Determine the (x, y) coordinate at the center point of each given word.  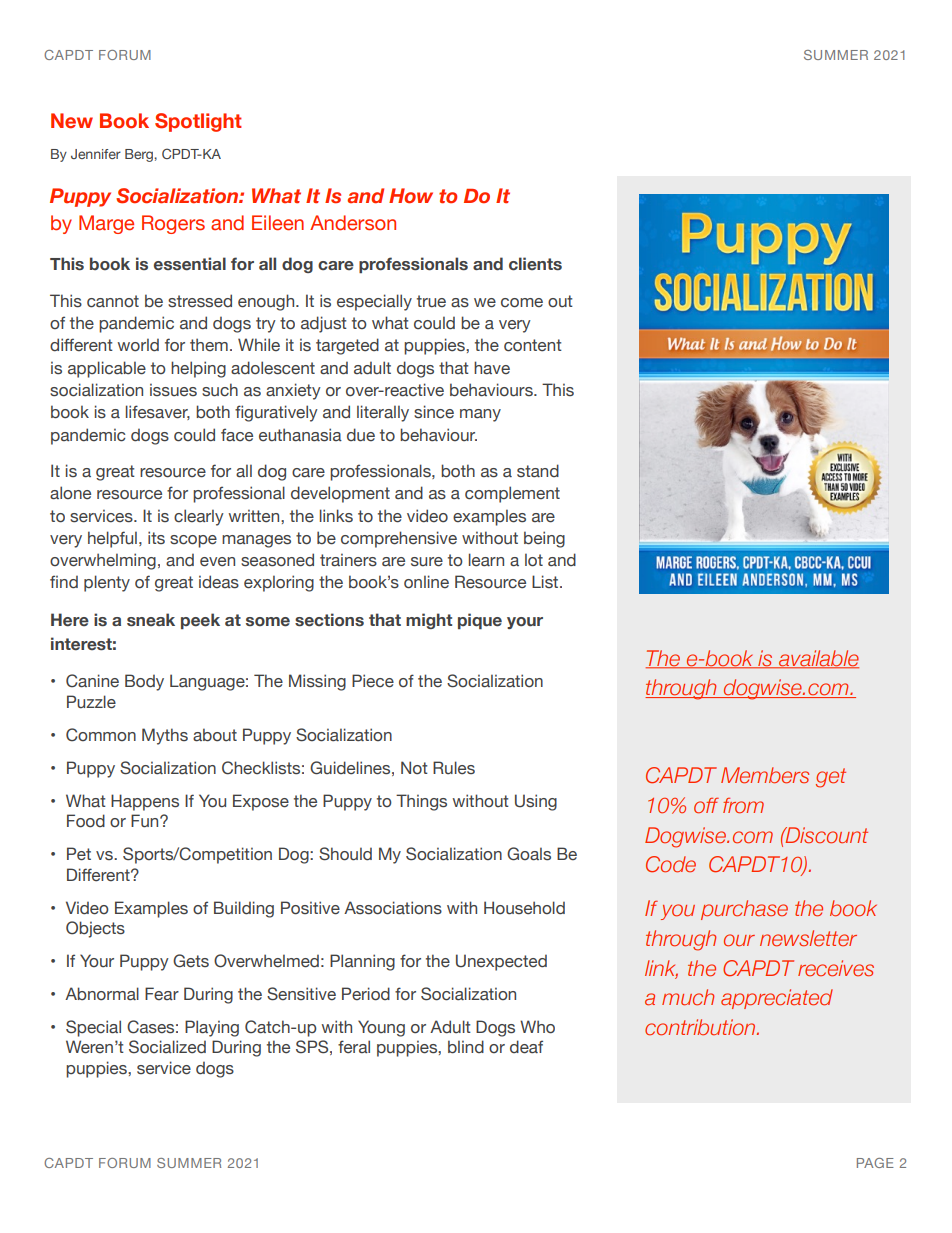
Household (524, 908)
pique (480, 621)
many (480, 415)
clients (535, 264)
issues (173, 390)
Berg (140, 155)
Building (244, 909)
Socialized (167, 1047)
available (818, 659)
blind (466, 1047)
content (533, 345)
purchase (744, 910)
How (411, 196)
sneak (151, 620)
